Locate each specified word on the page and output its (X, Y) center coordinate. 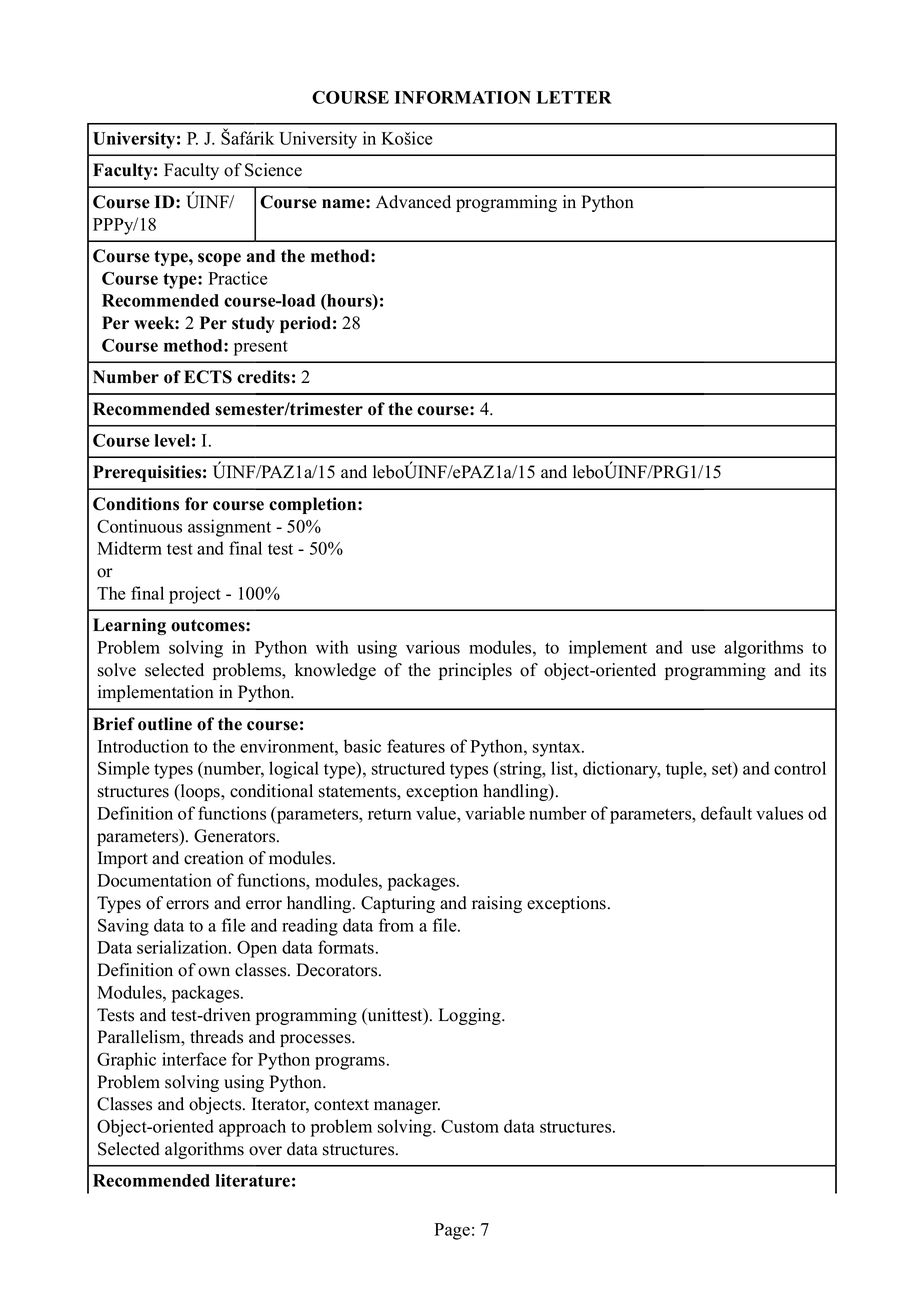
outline (165, 724)
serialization (183, 947)
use (703, 649)
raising (497, 904)
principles (475, 671)
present (261, 348)
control (800, 768)
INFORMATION (463, 97)
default (726, 813)
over (265, 1151)
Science (273, 170)
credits (263, 377)
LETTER (574, 97)
